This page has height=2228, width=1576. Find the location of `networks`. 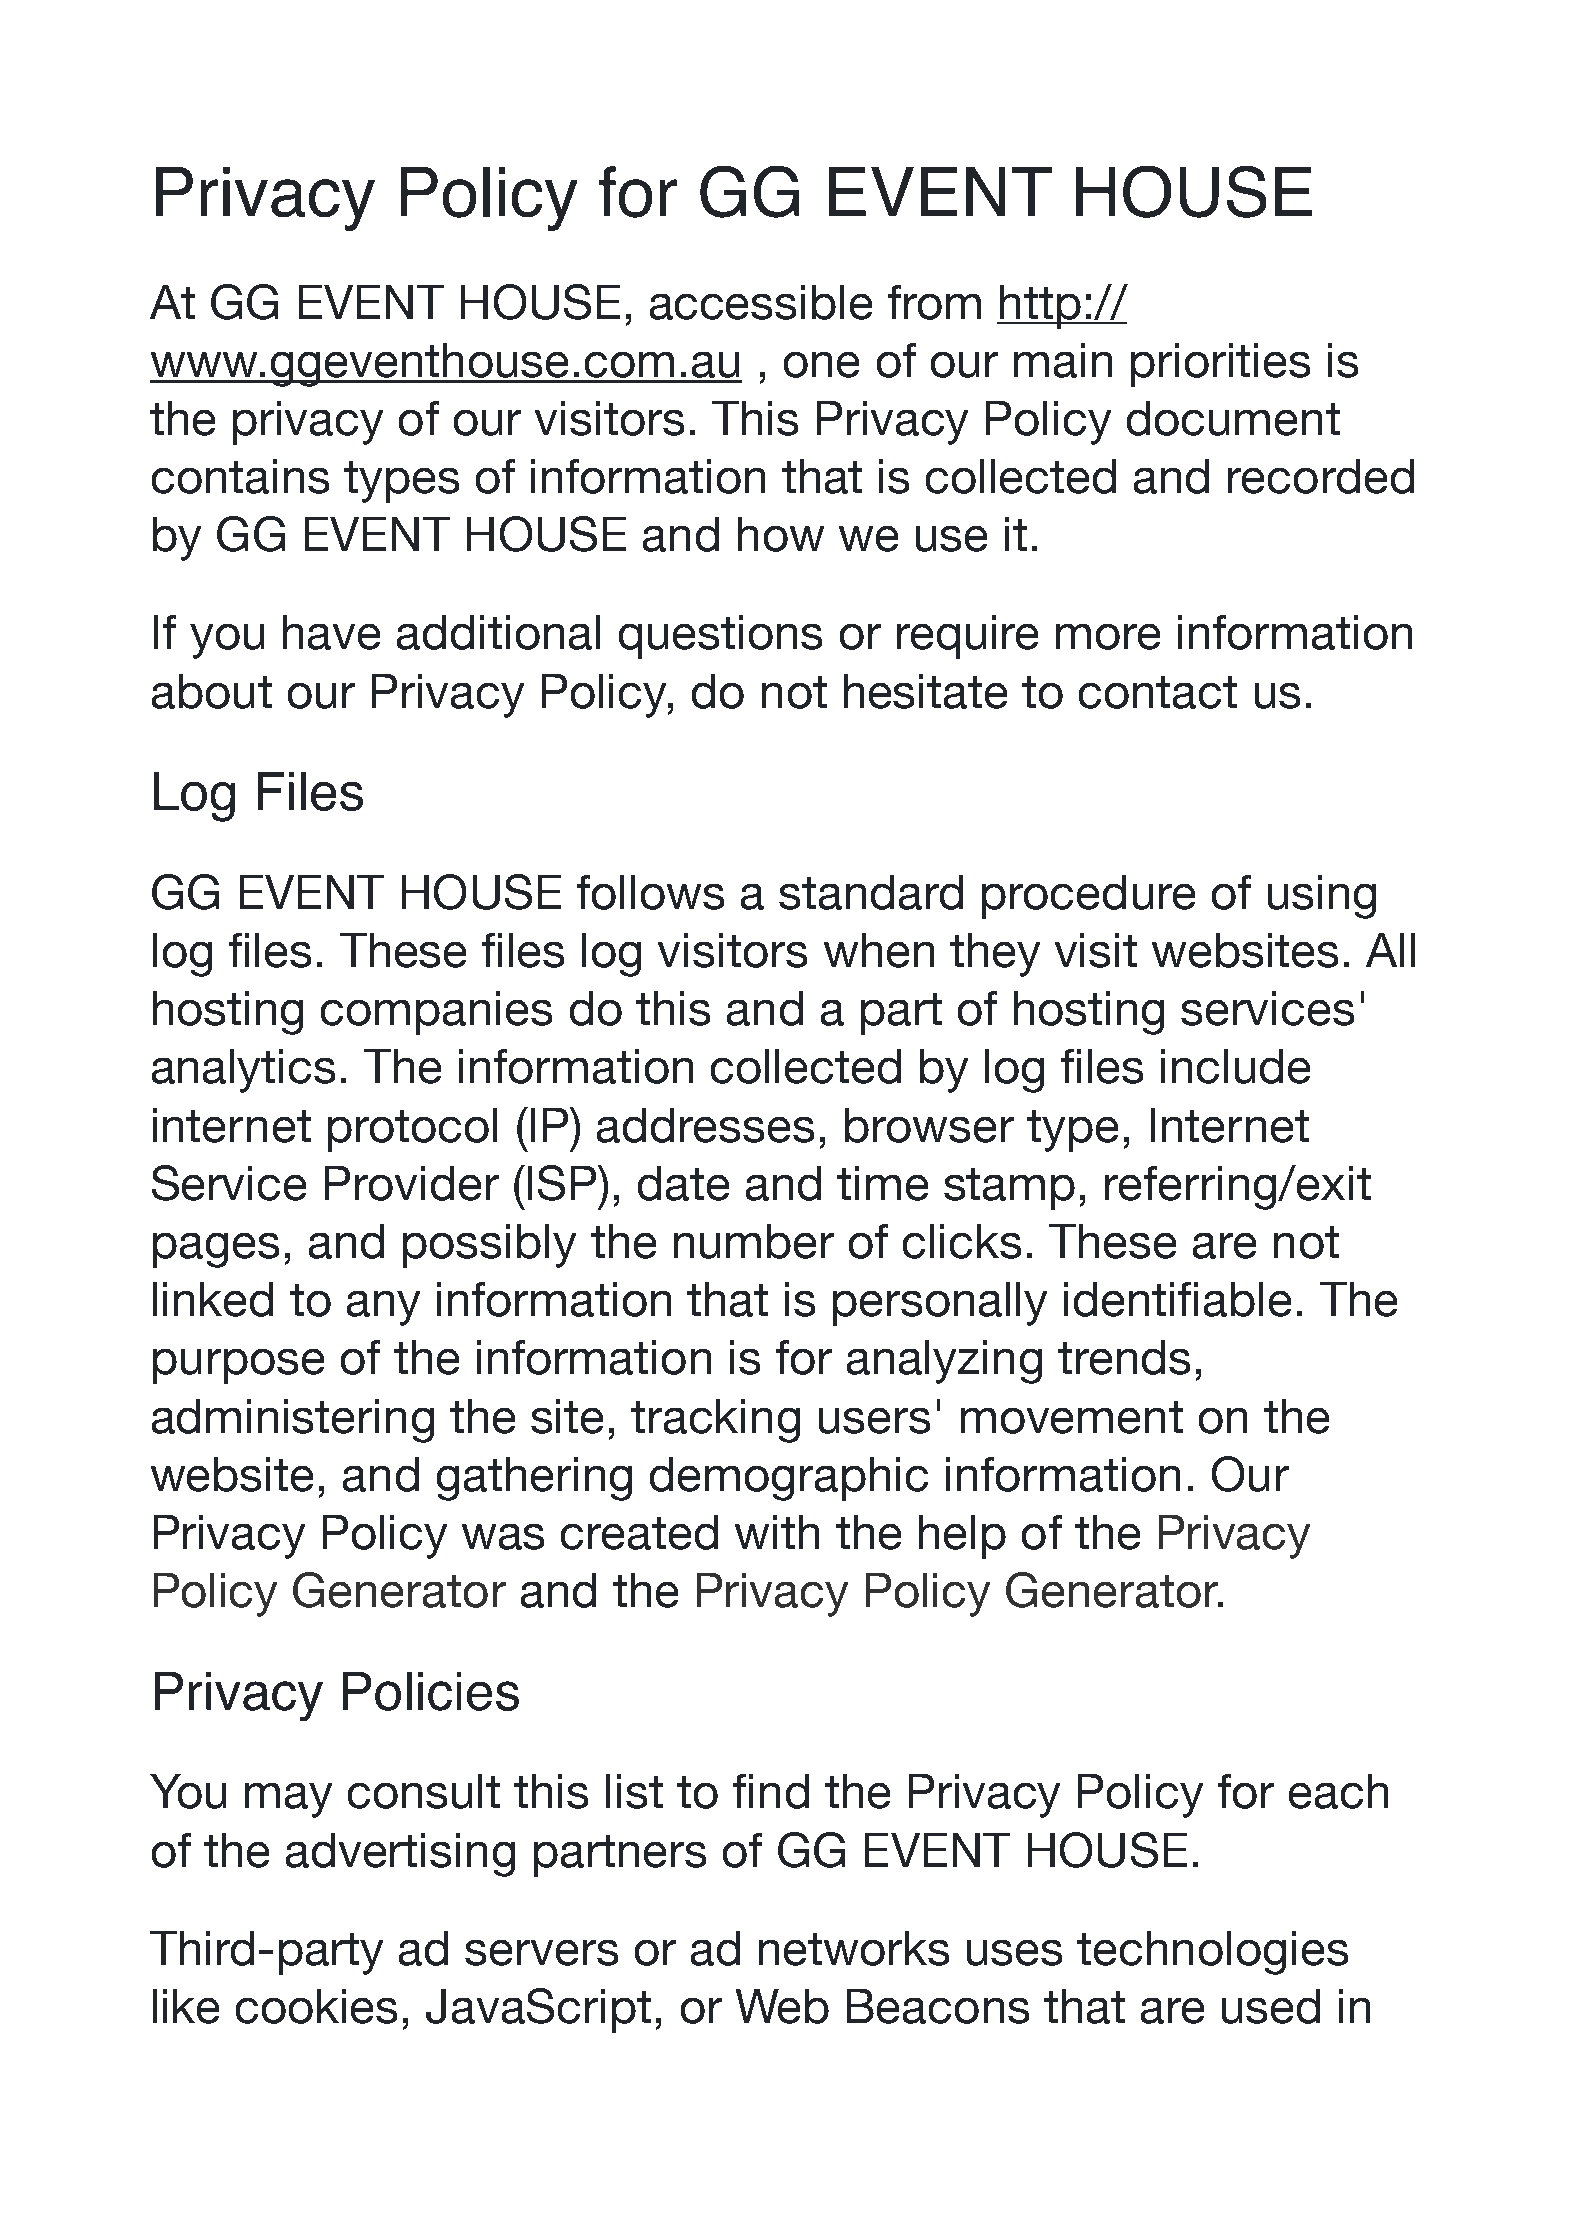

networks is located at coordinates (854, 1948).
